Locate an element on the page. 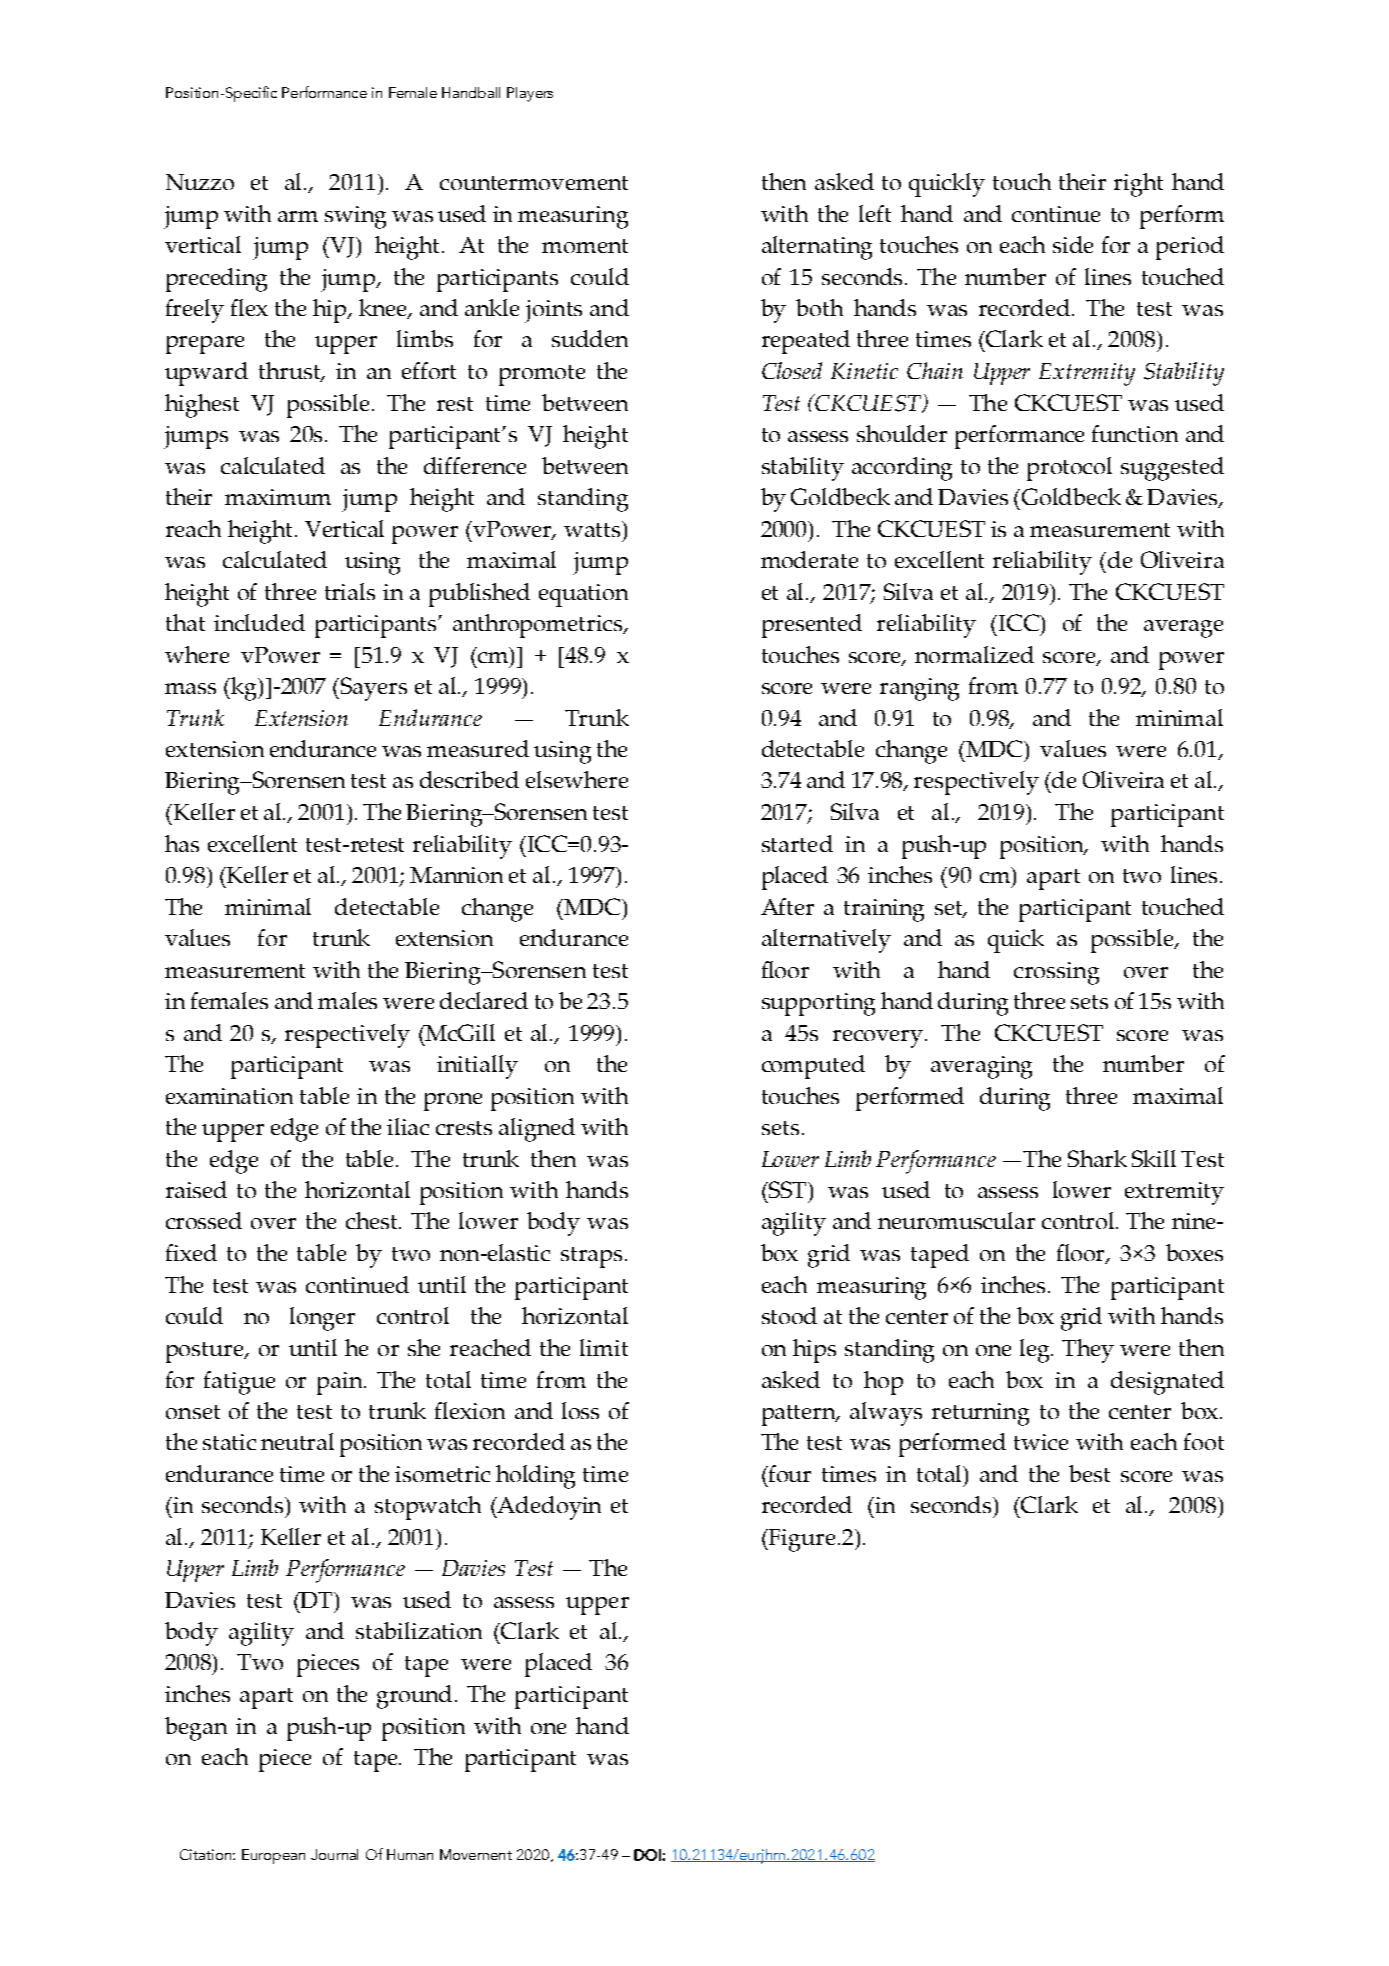 The width and height of the document is (1389, 1966). Sayers is located at coordinates (374, 689).
